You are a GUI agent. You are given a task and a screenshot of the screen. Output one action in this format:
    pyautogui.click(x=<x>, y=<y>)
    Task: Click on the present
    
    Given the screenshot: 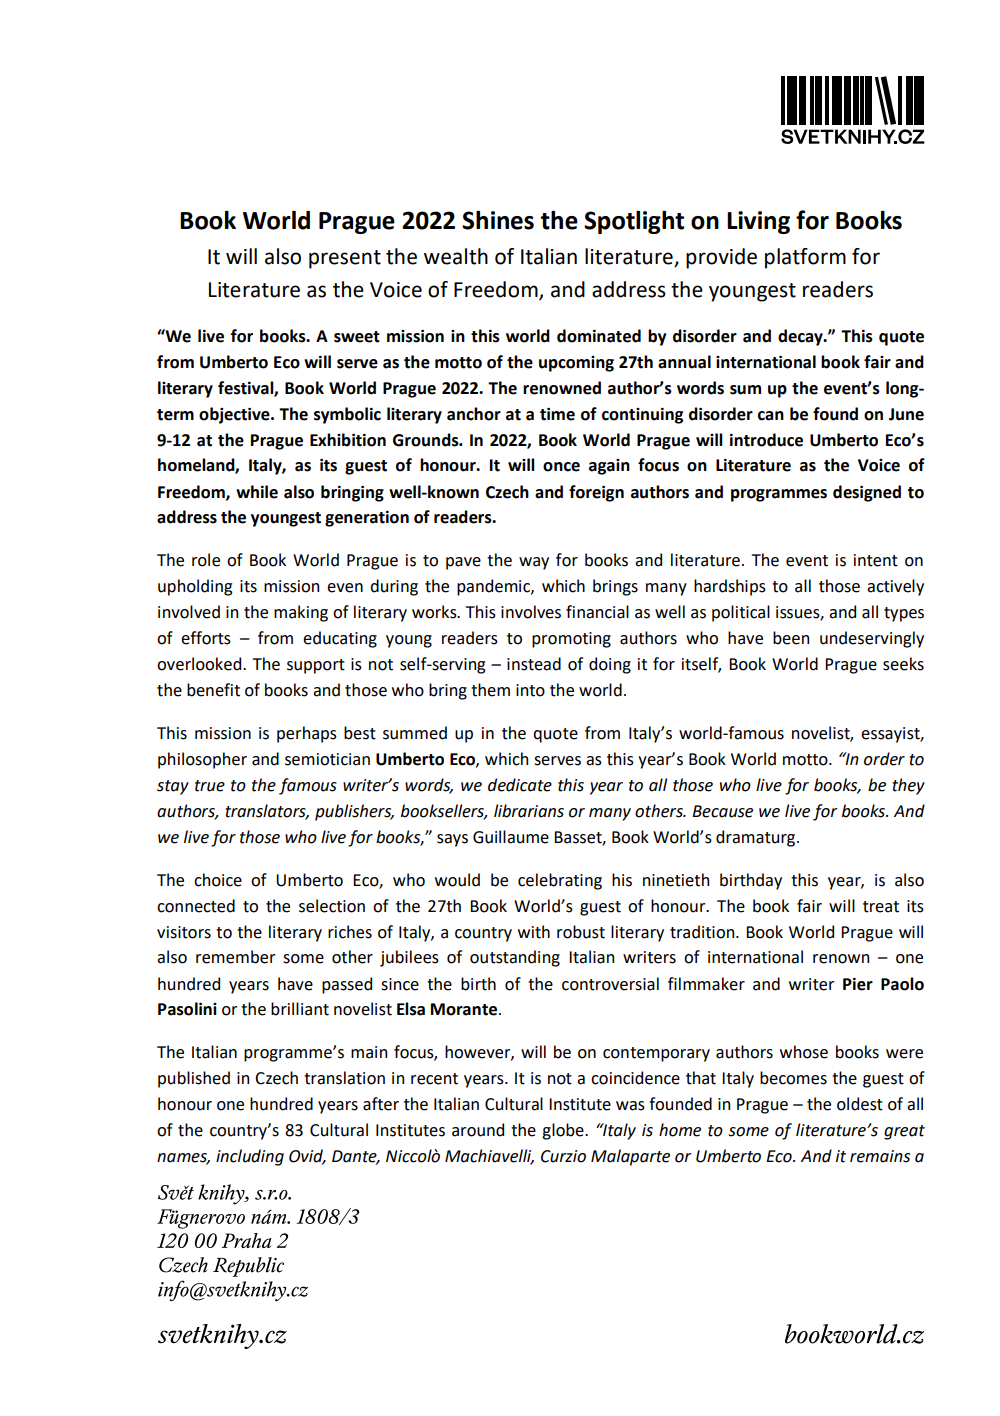 What is the action you would take?
    pyautogui.click(x=345, y=259)
